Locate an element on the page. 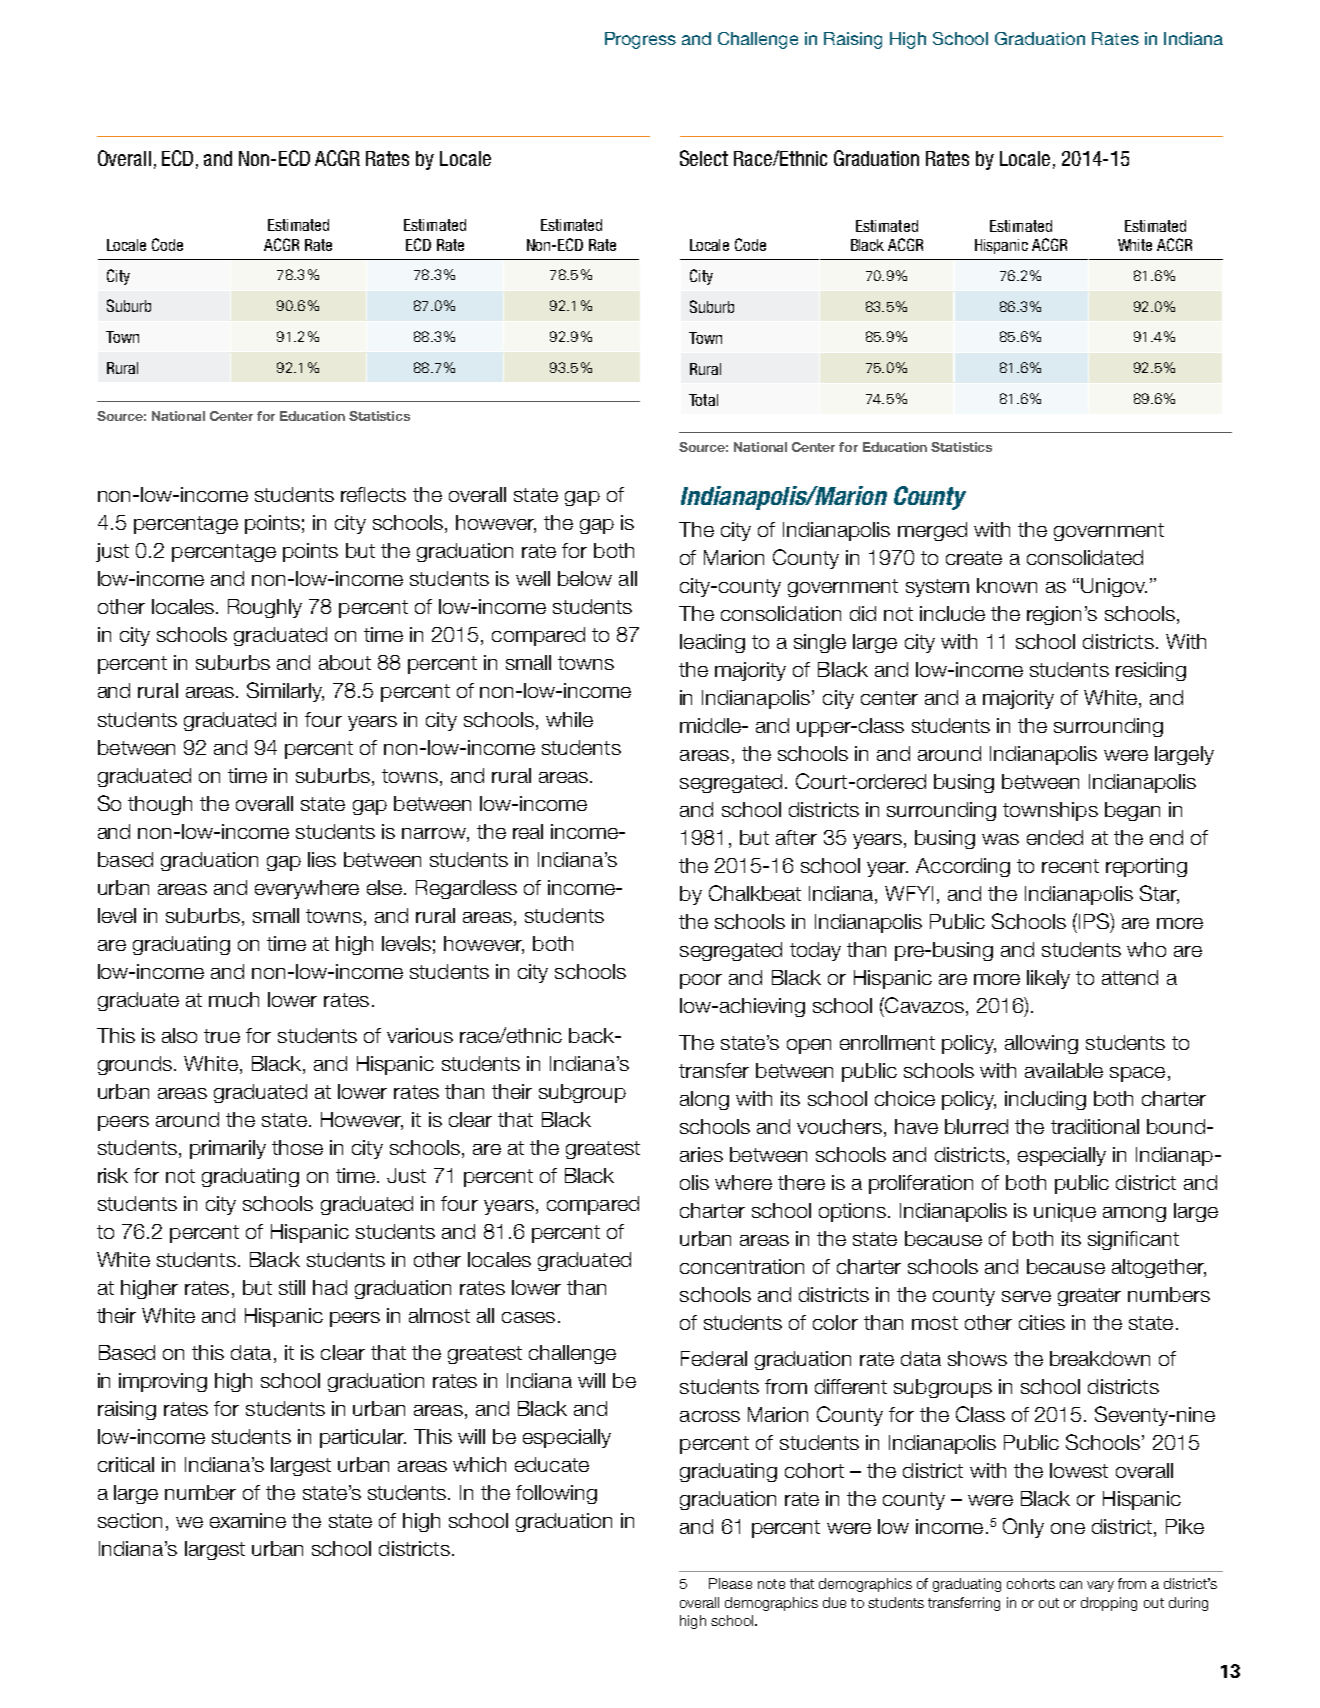 The width and height of the page is (1320, 1708). Progress is located at coordinates (640, 40).
